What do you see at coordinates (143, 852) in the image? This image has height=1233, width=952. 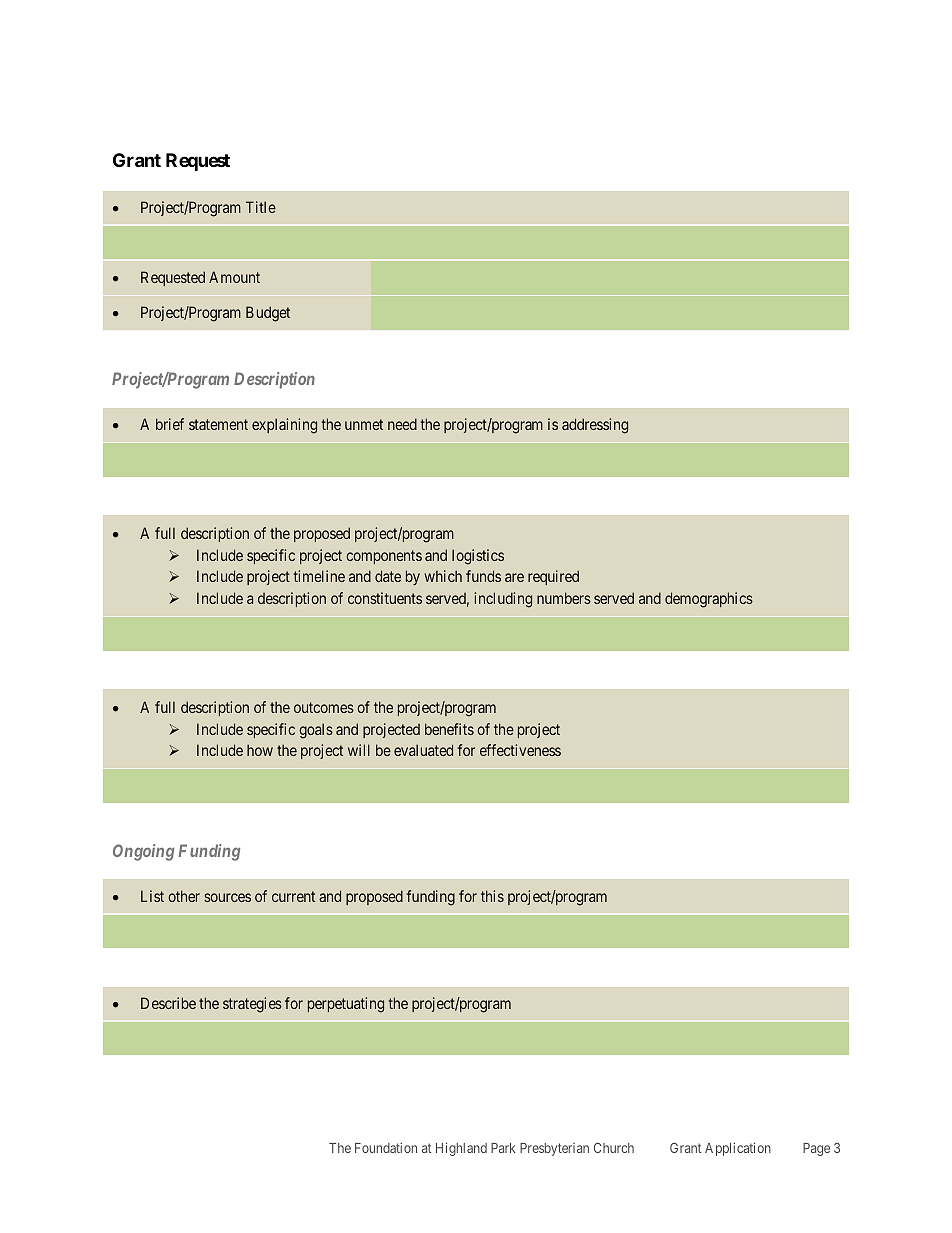 I see `Ongoing` at bounding box center [143, 852].
